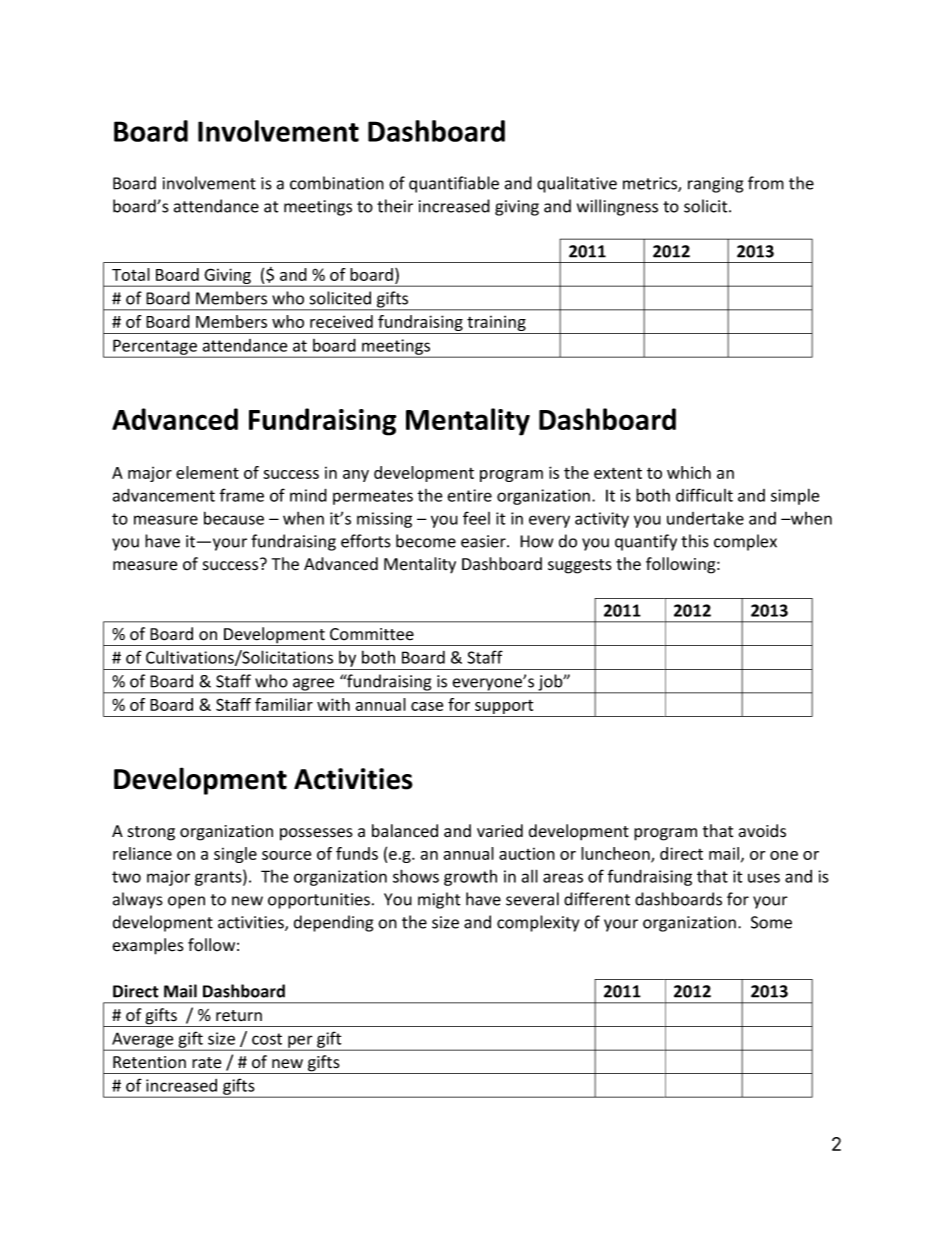 This document has width=952, height=1233. What do you see at coordinates (206, 1063) in the document?
I see `rate` at bounding box center [206, 1063].
